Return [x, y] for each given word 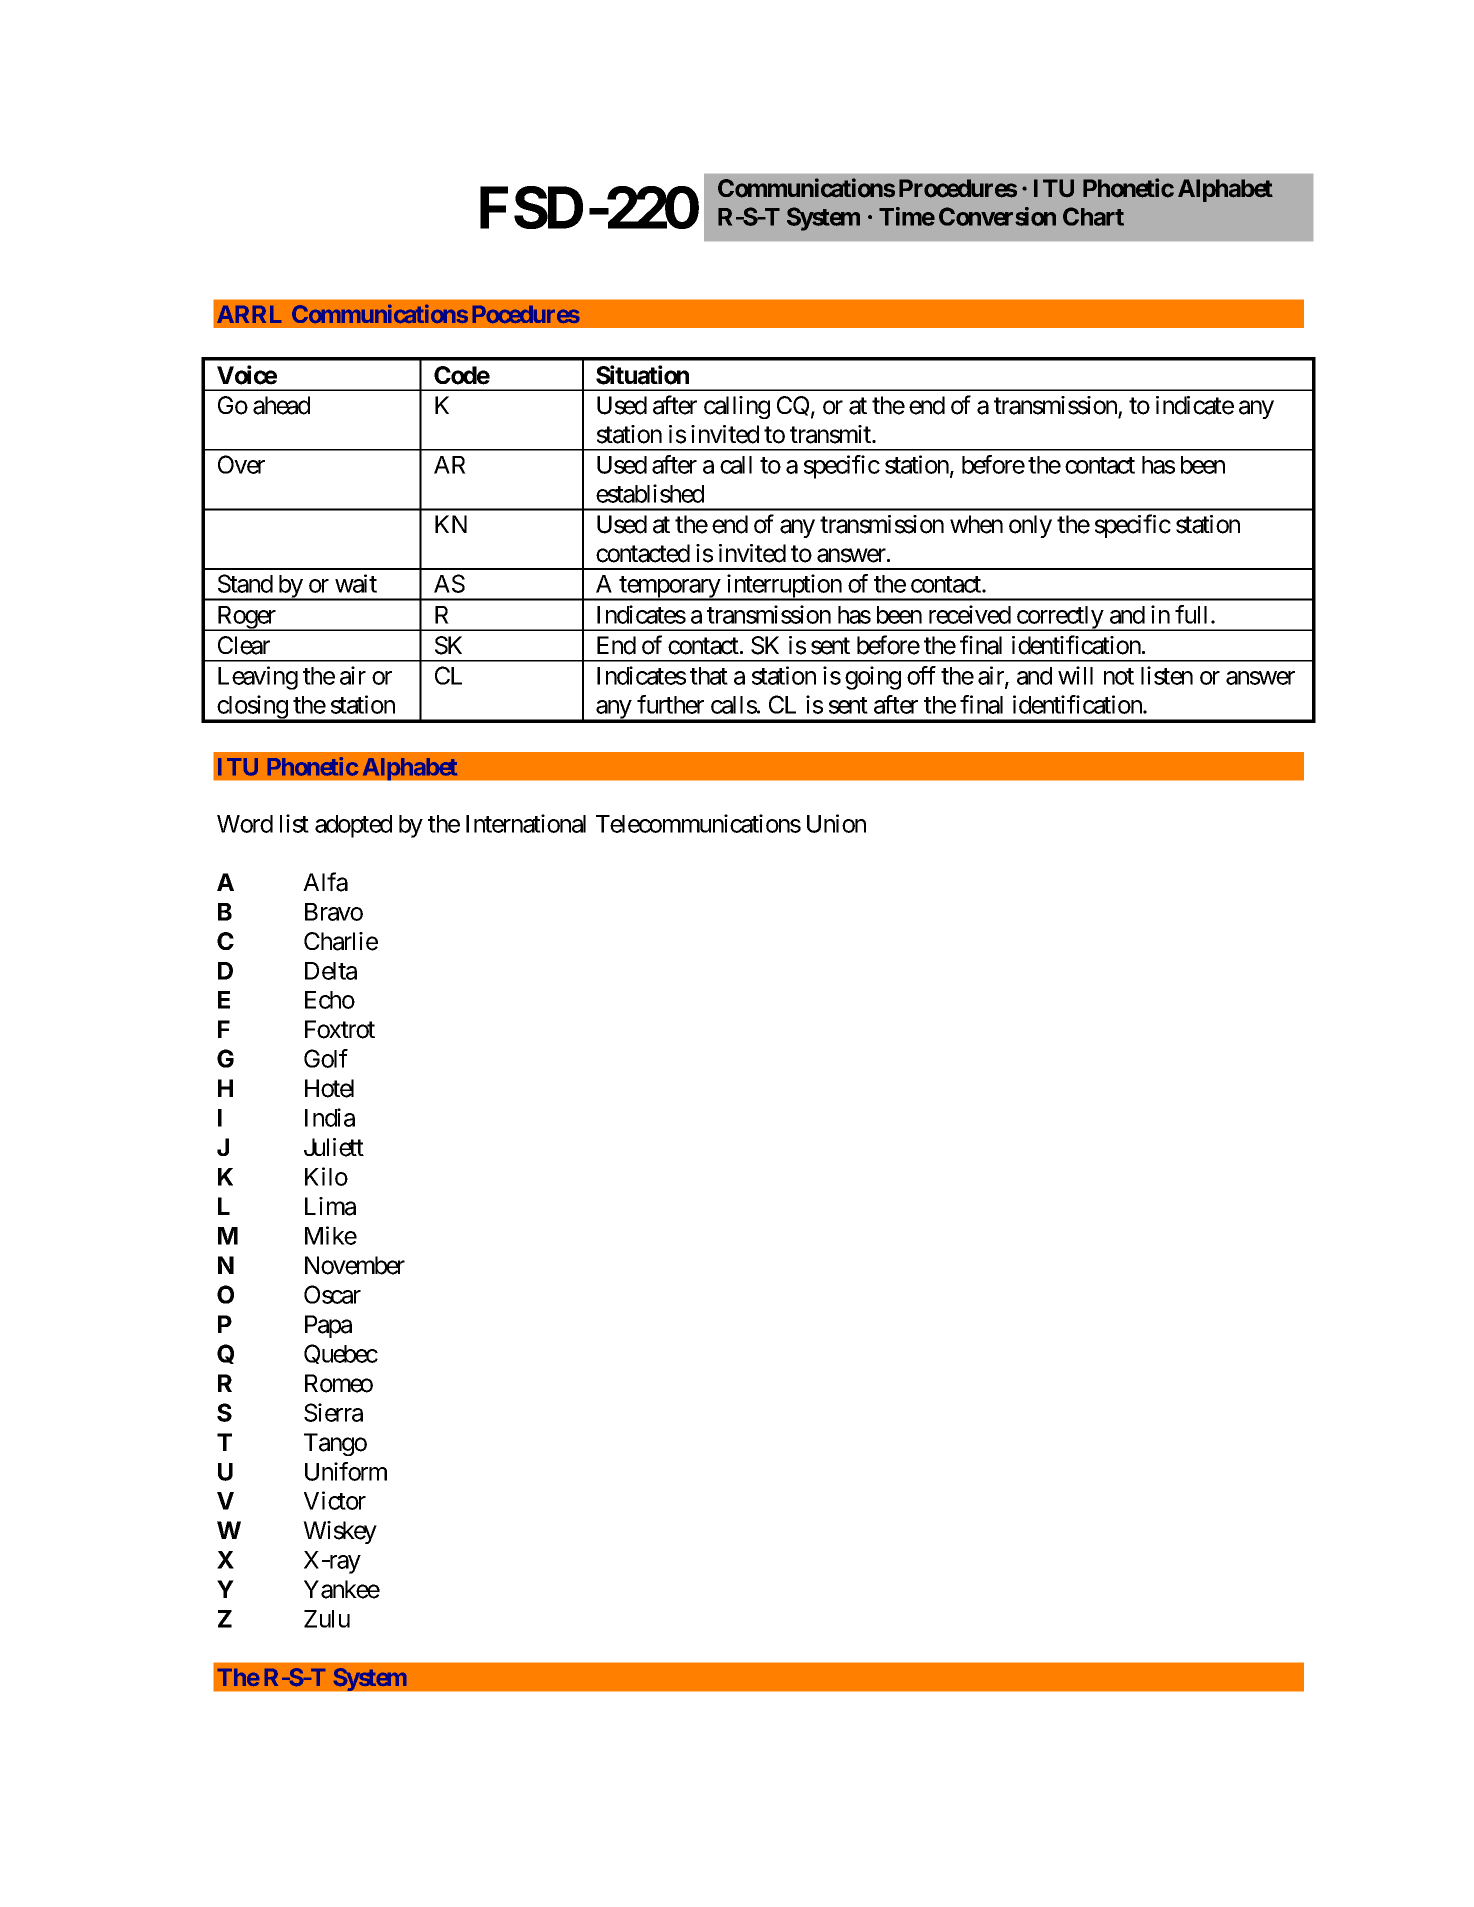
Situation [642, 375]
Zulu [327, 1619]
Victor [335, 1500]
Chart [1093, 216]
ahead [281, 405]
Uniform [346, 1471]
